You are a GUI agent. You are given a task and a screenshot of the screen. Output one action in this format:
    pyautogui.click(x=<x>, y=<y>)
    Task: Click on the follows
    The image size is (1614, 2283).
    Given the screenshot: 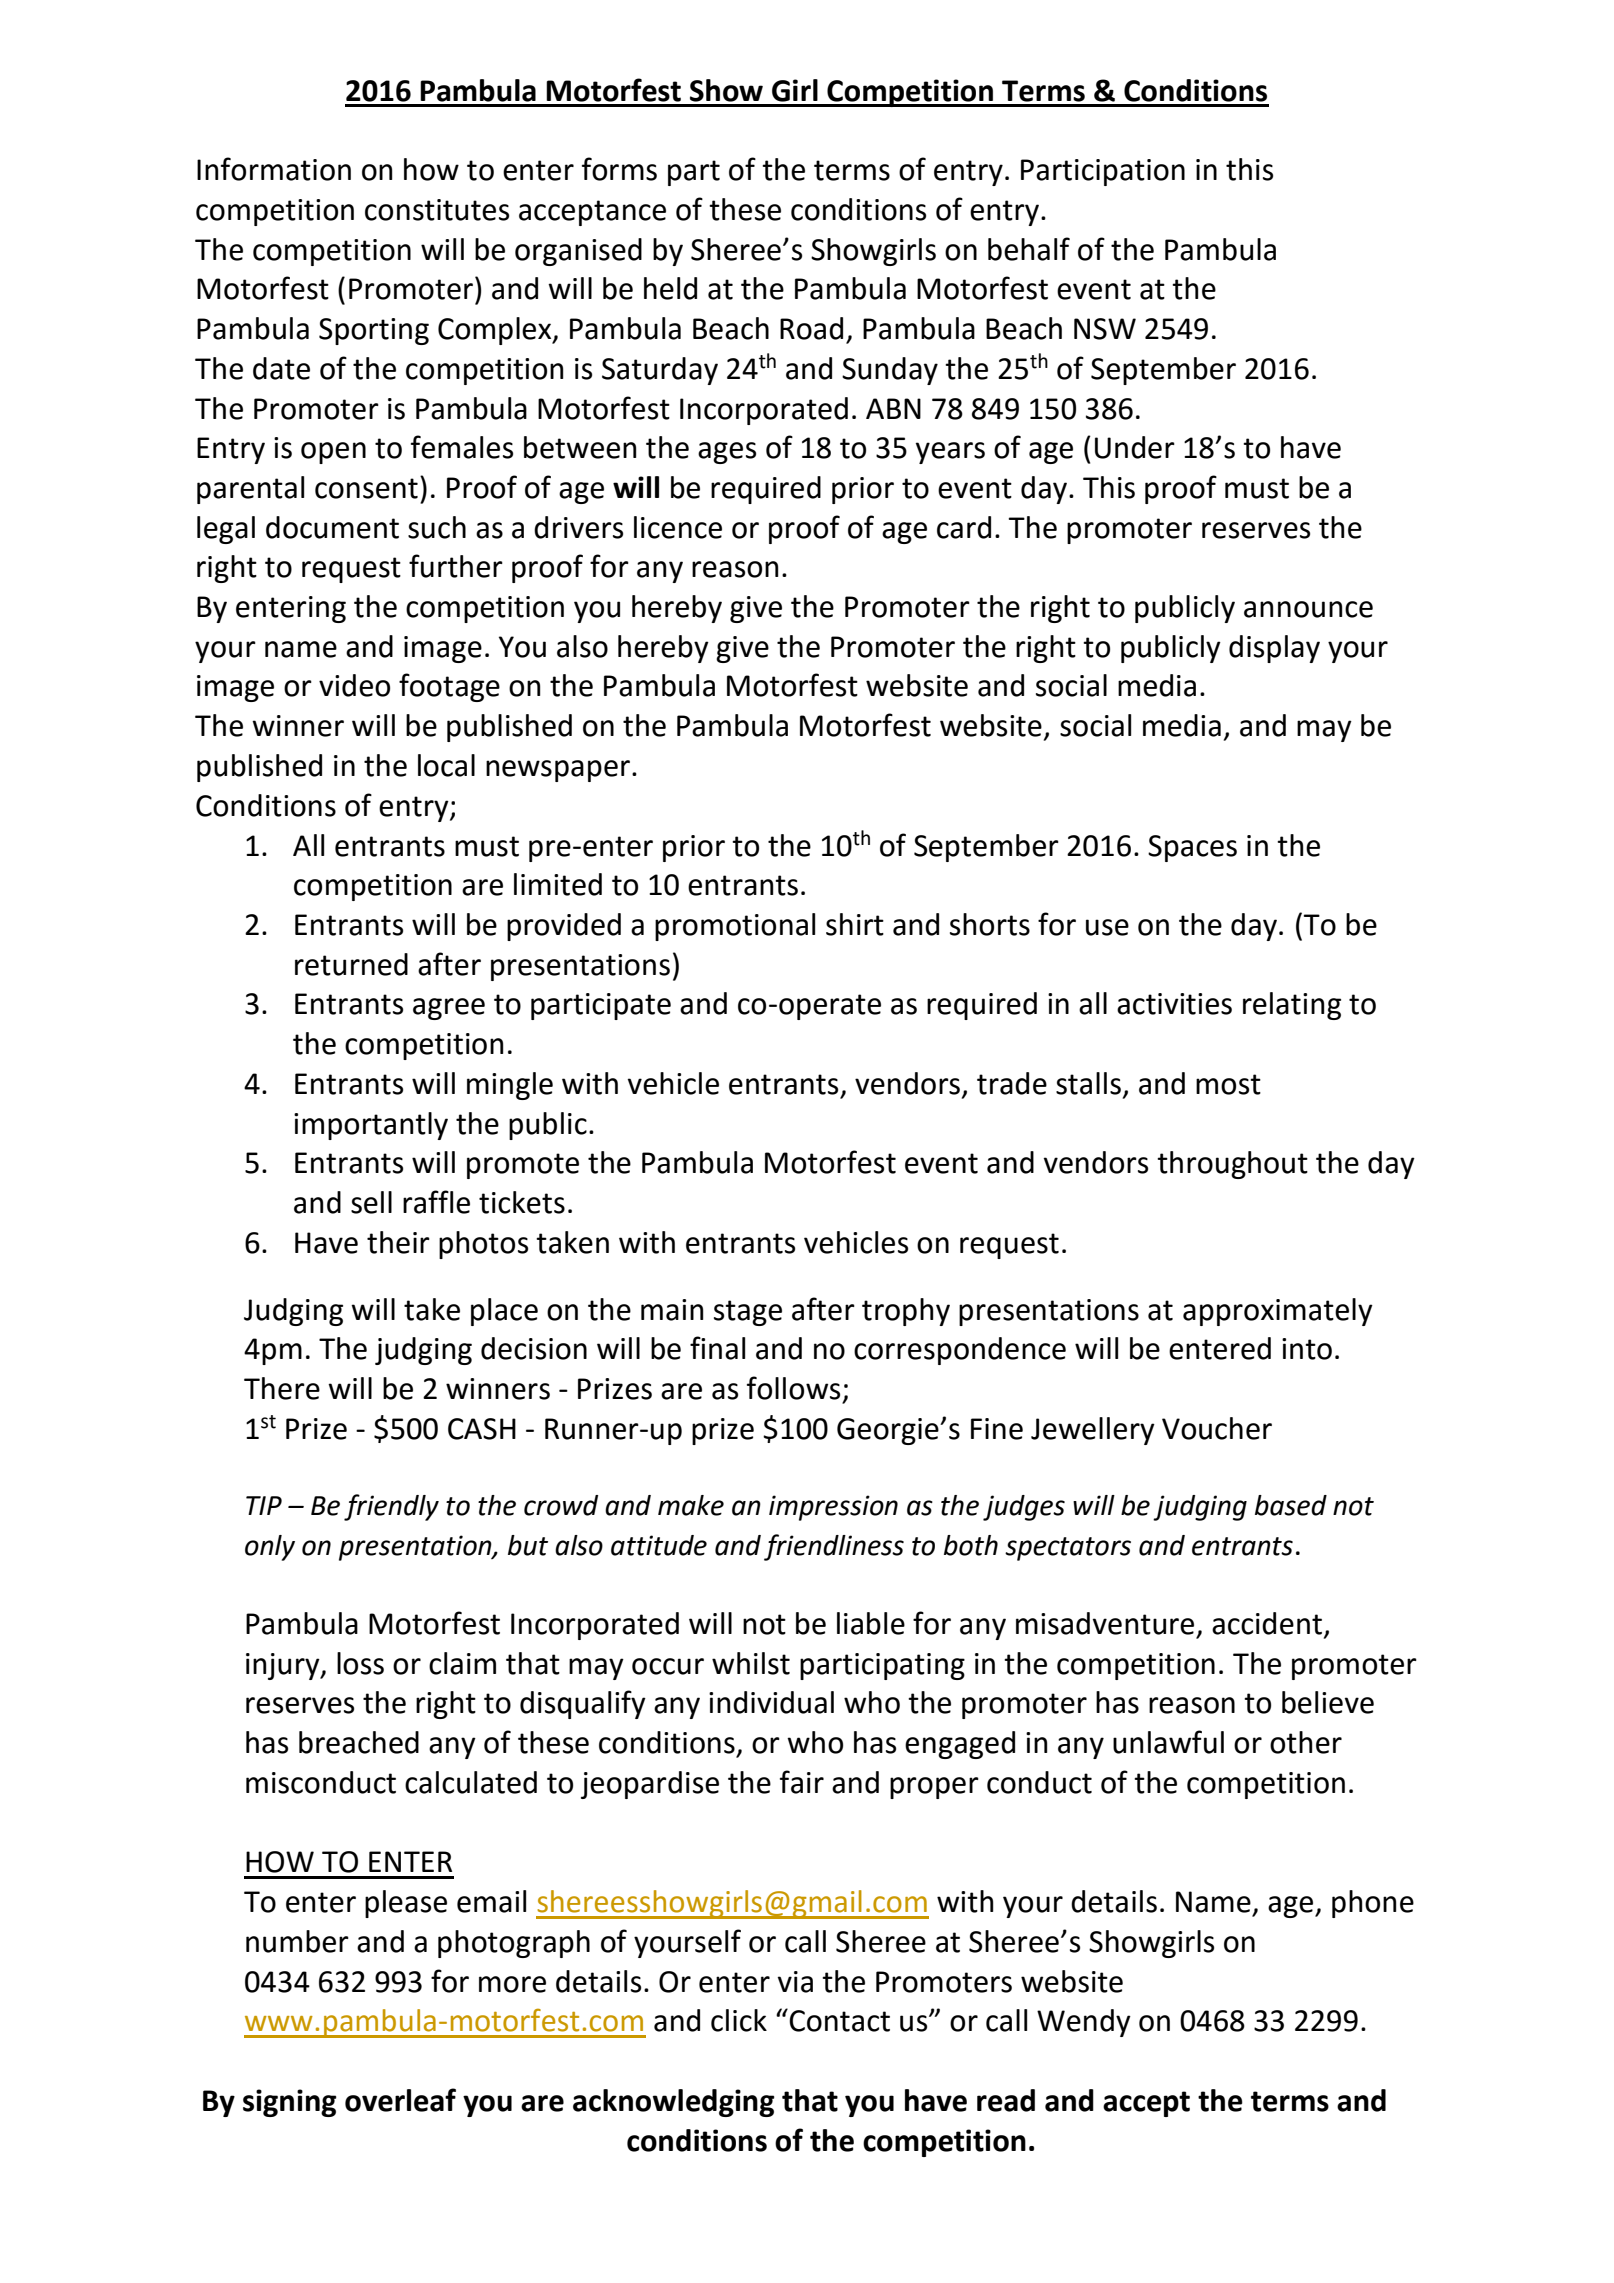 What is the action you would take?
    pyautogui.click(x=793, y=1388)
